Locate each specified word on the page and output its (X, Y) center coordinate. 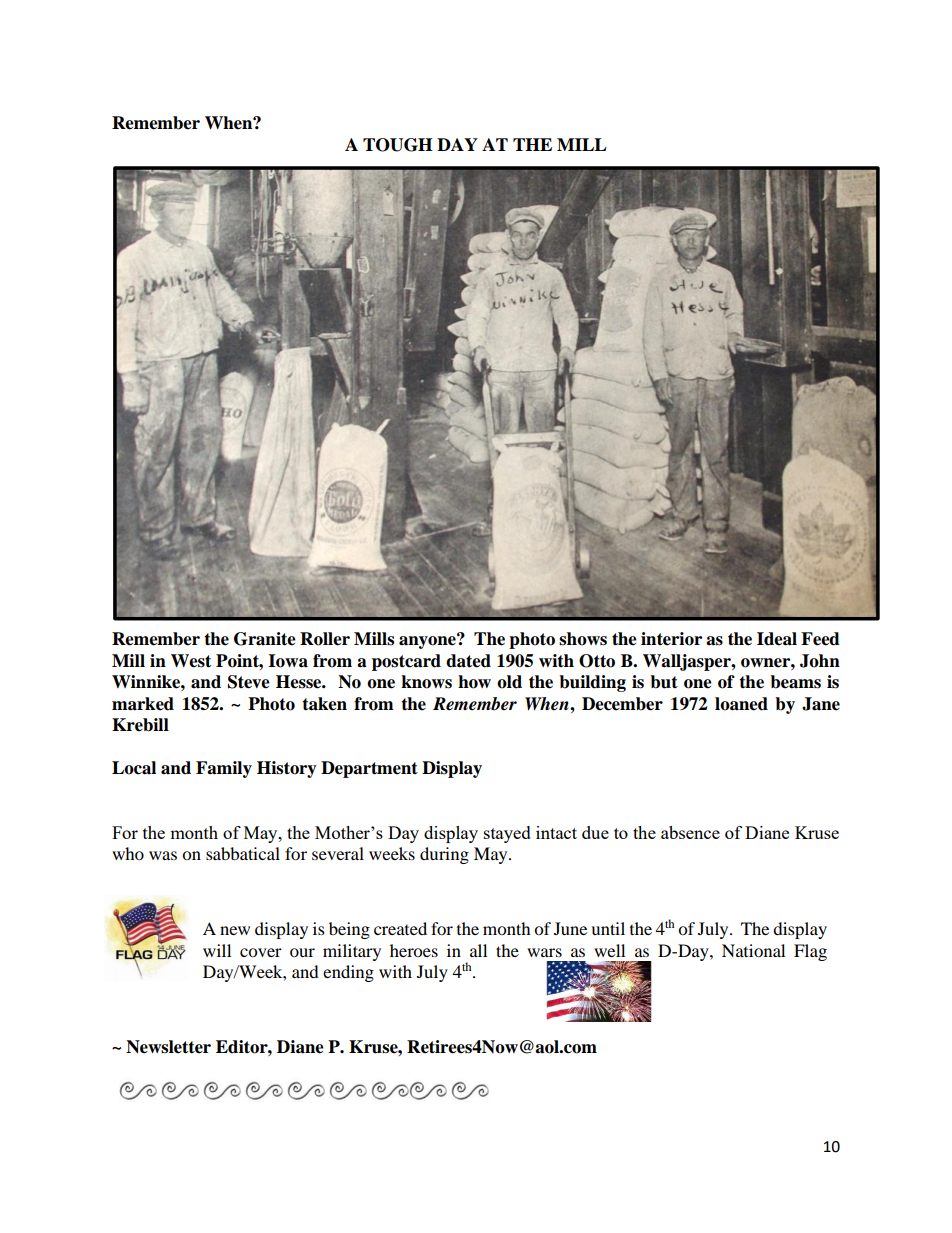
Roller (325, 639)
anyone (428, 641)
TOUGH (397, 145)
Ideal (777, 639)
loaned (741, 704)
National (753, 950)
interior (671, 639)
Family (224, 769)
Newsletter (168, 1047)
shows (583, 639)
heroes (414, 950)
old (509, 682)
